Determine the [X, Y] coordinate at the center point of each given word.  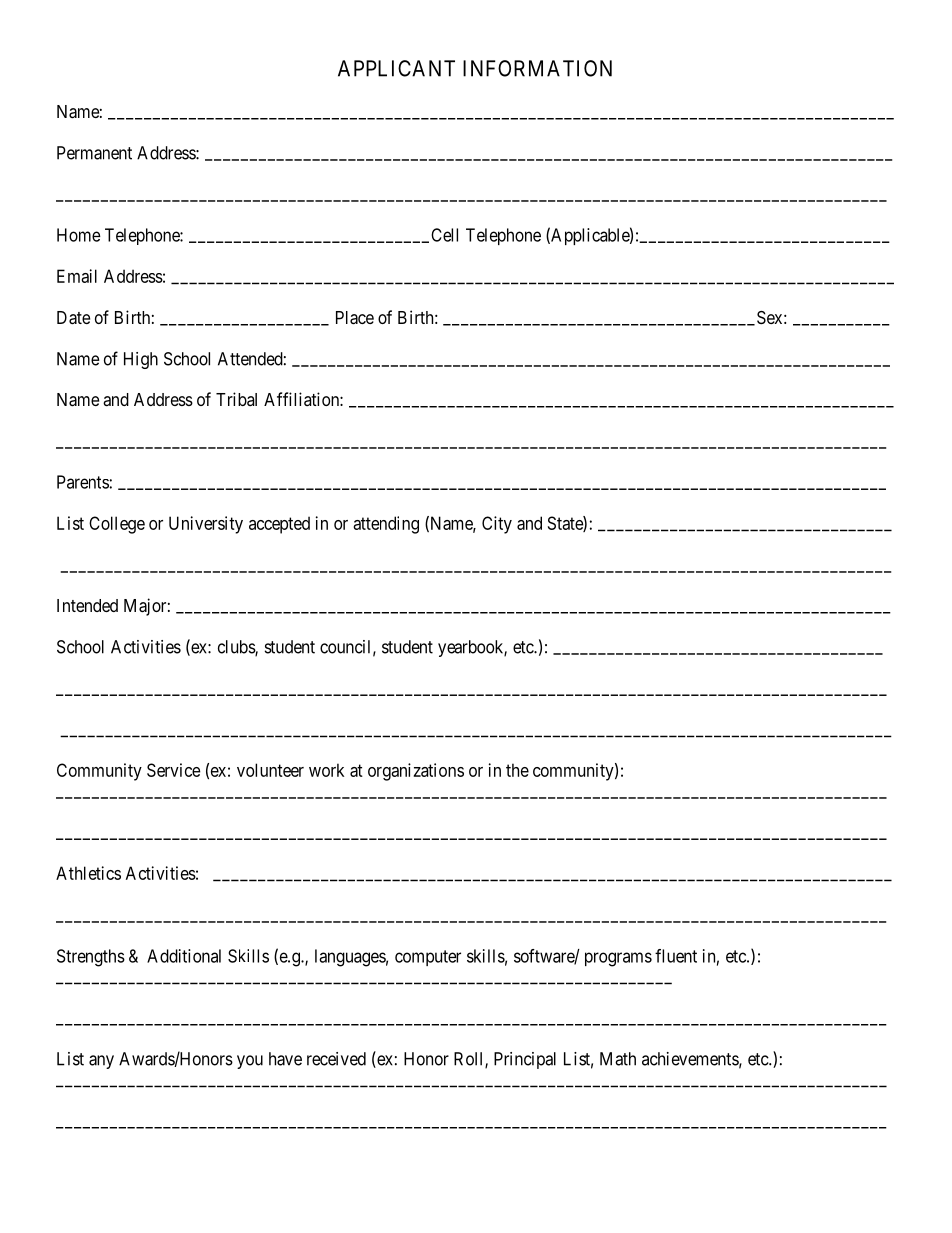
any [101, 1062]
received [336, 1059]
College [117, 525]
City [497, 525]
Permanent [94, 153]
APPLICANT [396, 68]
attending [386, 525]
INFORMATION [537, 68]
